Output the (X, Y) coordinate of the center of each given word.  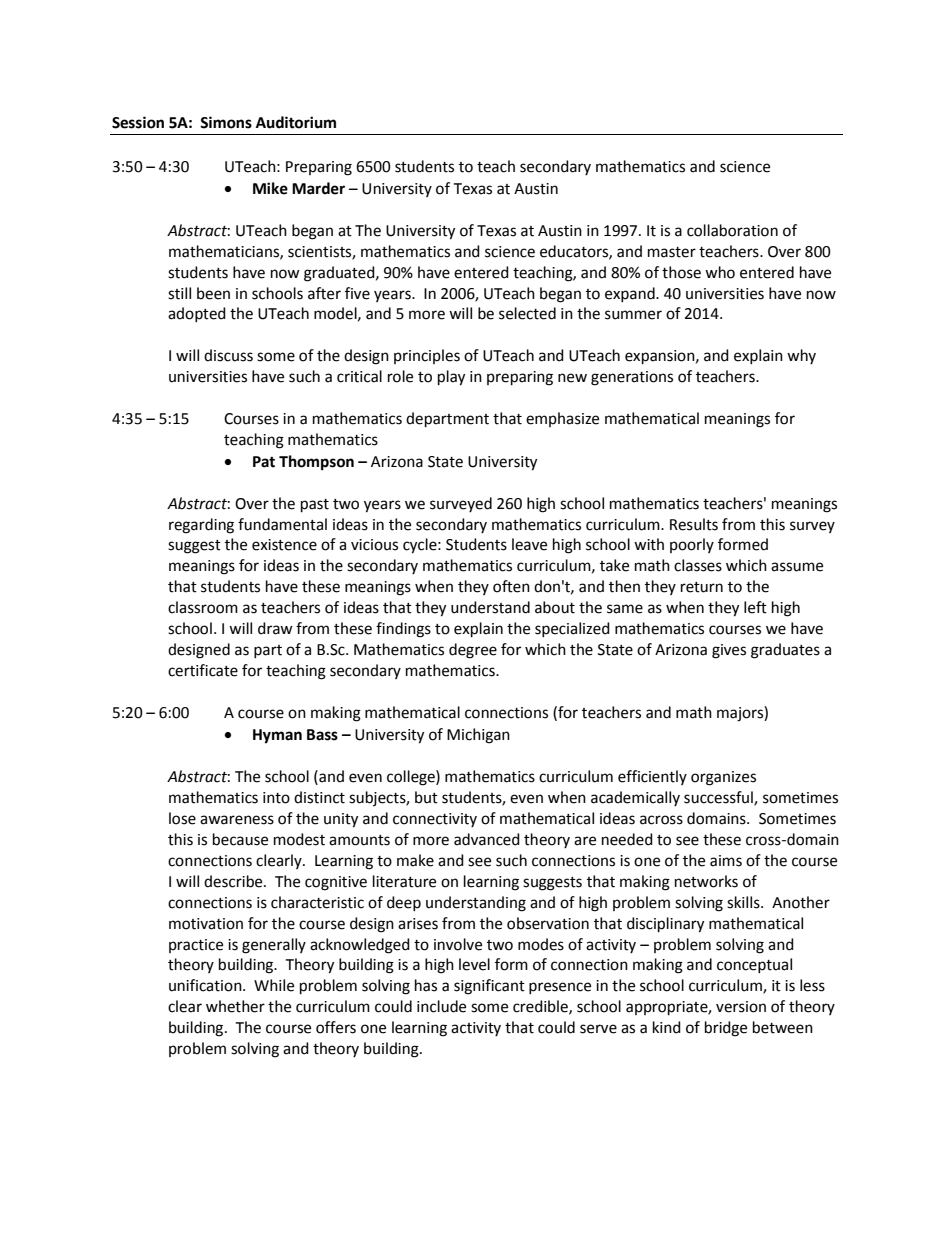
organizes (723, 778)
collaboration (732, 230)
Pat (264, 462)
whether (235, 1006)
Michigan (478, 736)
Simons (226, 122)
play (451, 378)
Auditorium (296, 122)
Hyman (277, 736)
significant (489, 987)
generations (632, 378)
